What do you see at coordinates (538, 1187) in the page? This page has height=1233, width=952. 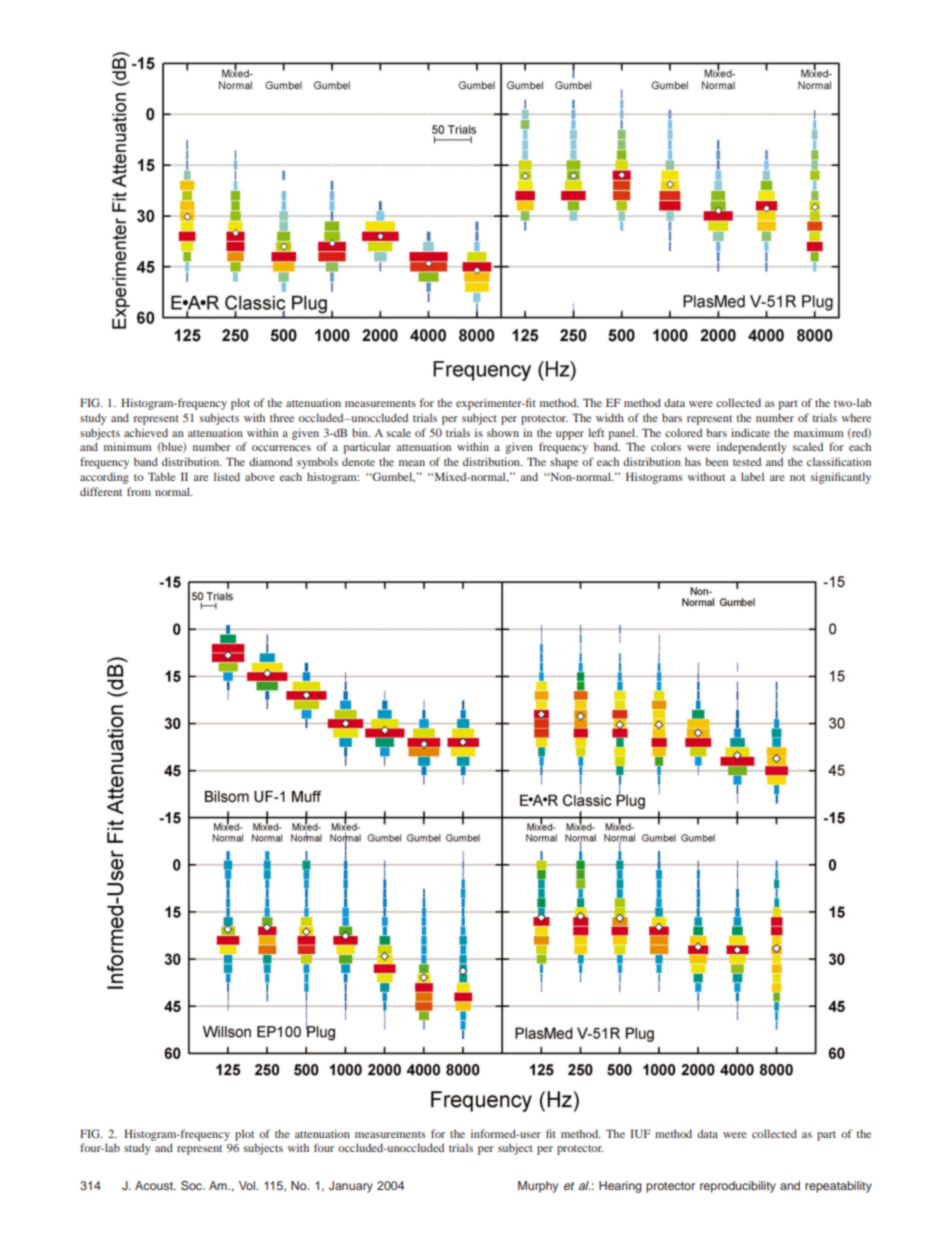 I see `Murphy` at bounding box center [538, 1187].
